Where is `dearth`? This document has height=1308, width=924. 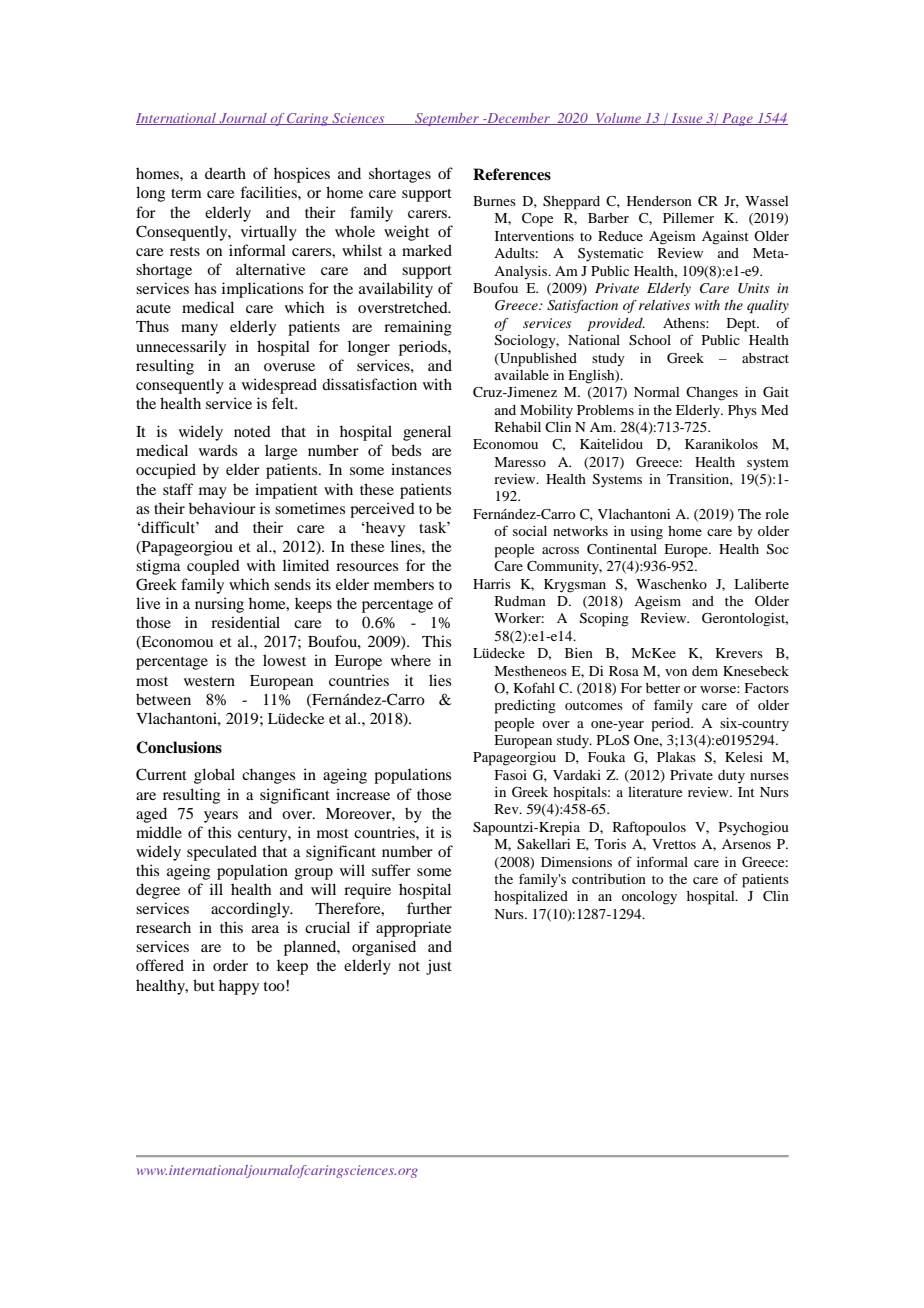
dearth is located at coordinates (225, 173).
